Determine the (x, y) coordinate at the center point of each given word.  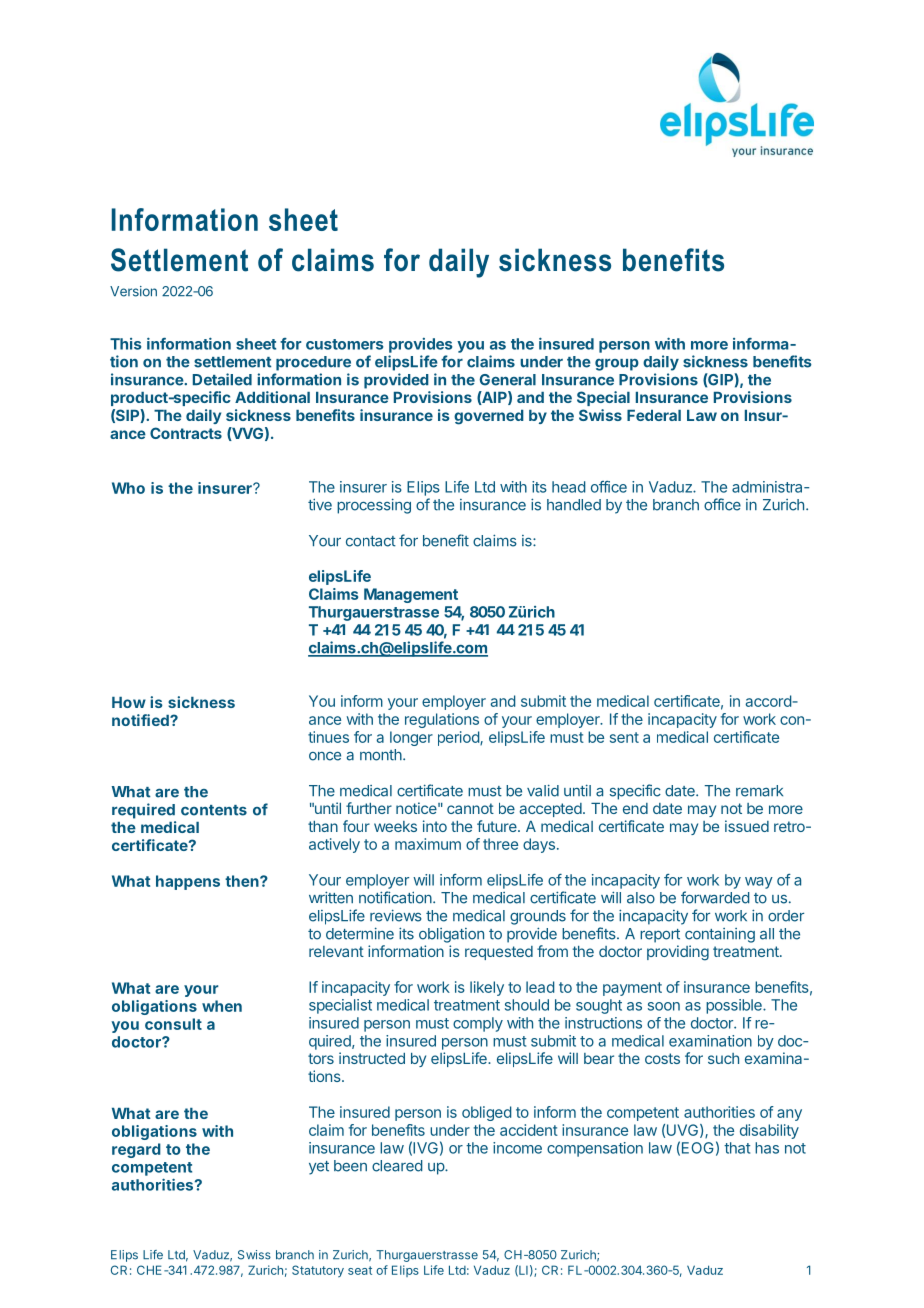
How (129, 702)
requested (499, 953)
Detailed (222, 379)
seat (360, 1270)
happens (188, 882)
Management (411, 595)
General (508, 380)
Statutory (318, 1271)
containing (720, 935)
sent (624, 737)
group (617, 365)
